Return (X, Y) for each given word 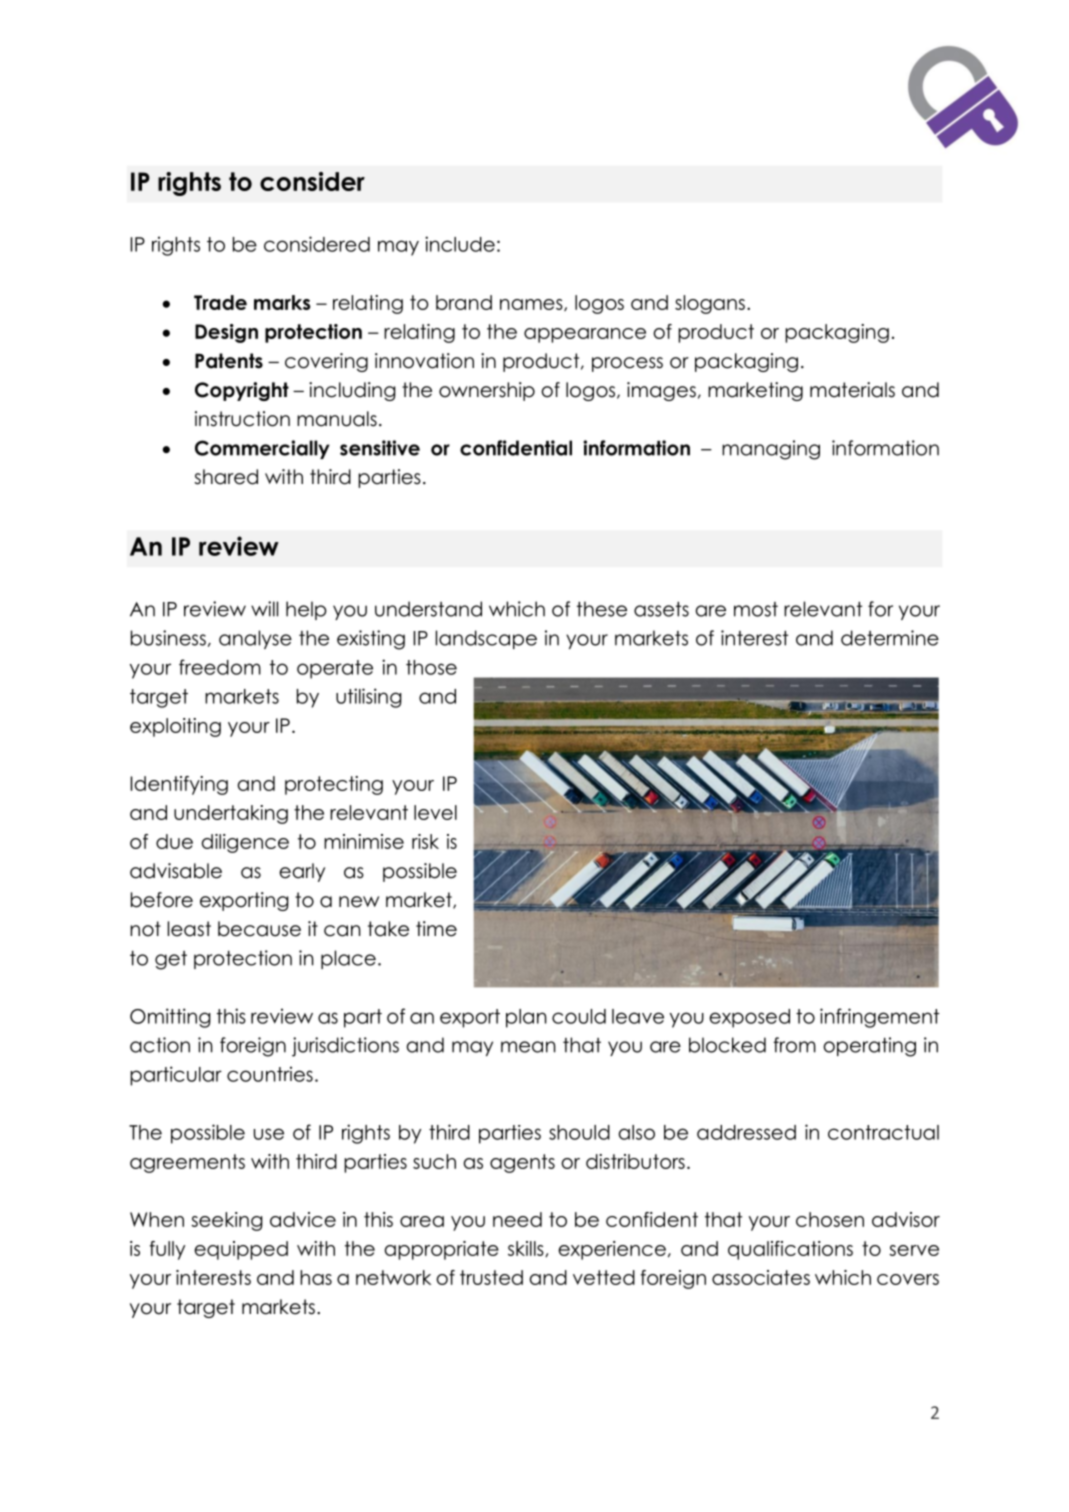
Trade (220, 302)
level (435, 812)
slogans (710, 304)
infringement (880, 1018)
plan (526, 1018)
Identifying (179, 785)
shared (226, 477)
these (602, 609)
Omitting (170, 1018)
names (532, 305)
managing (771, 450)
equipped (241, 1250)
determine (890, 638)
